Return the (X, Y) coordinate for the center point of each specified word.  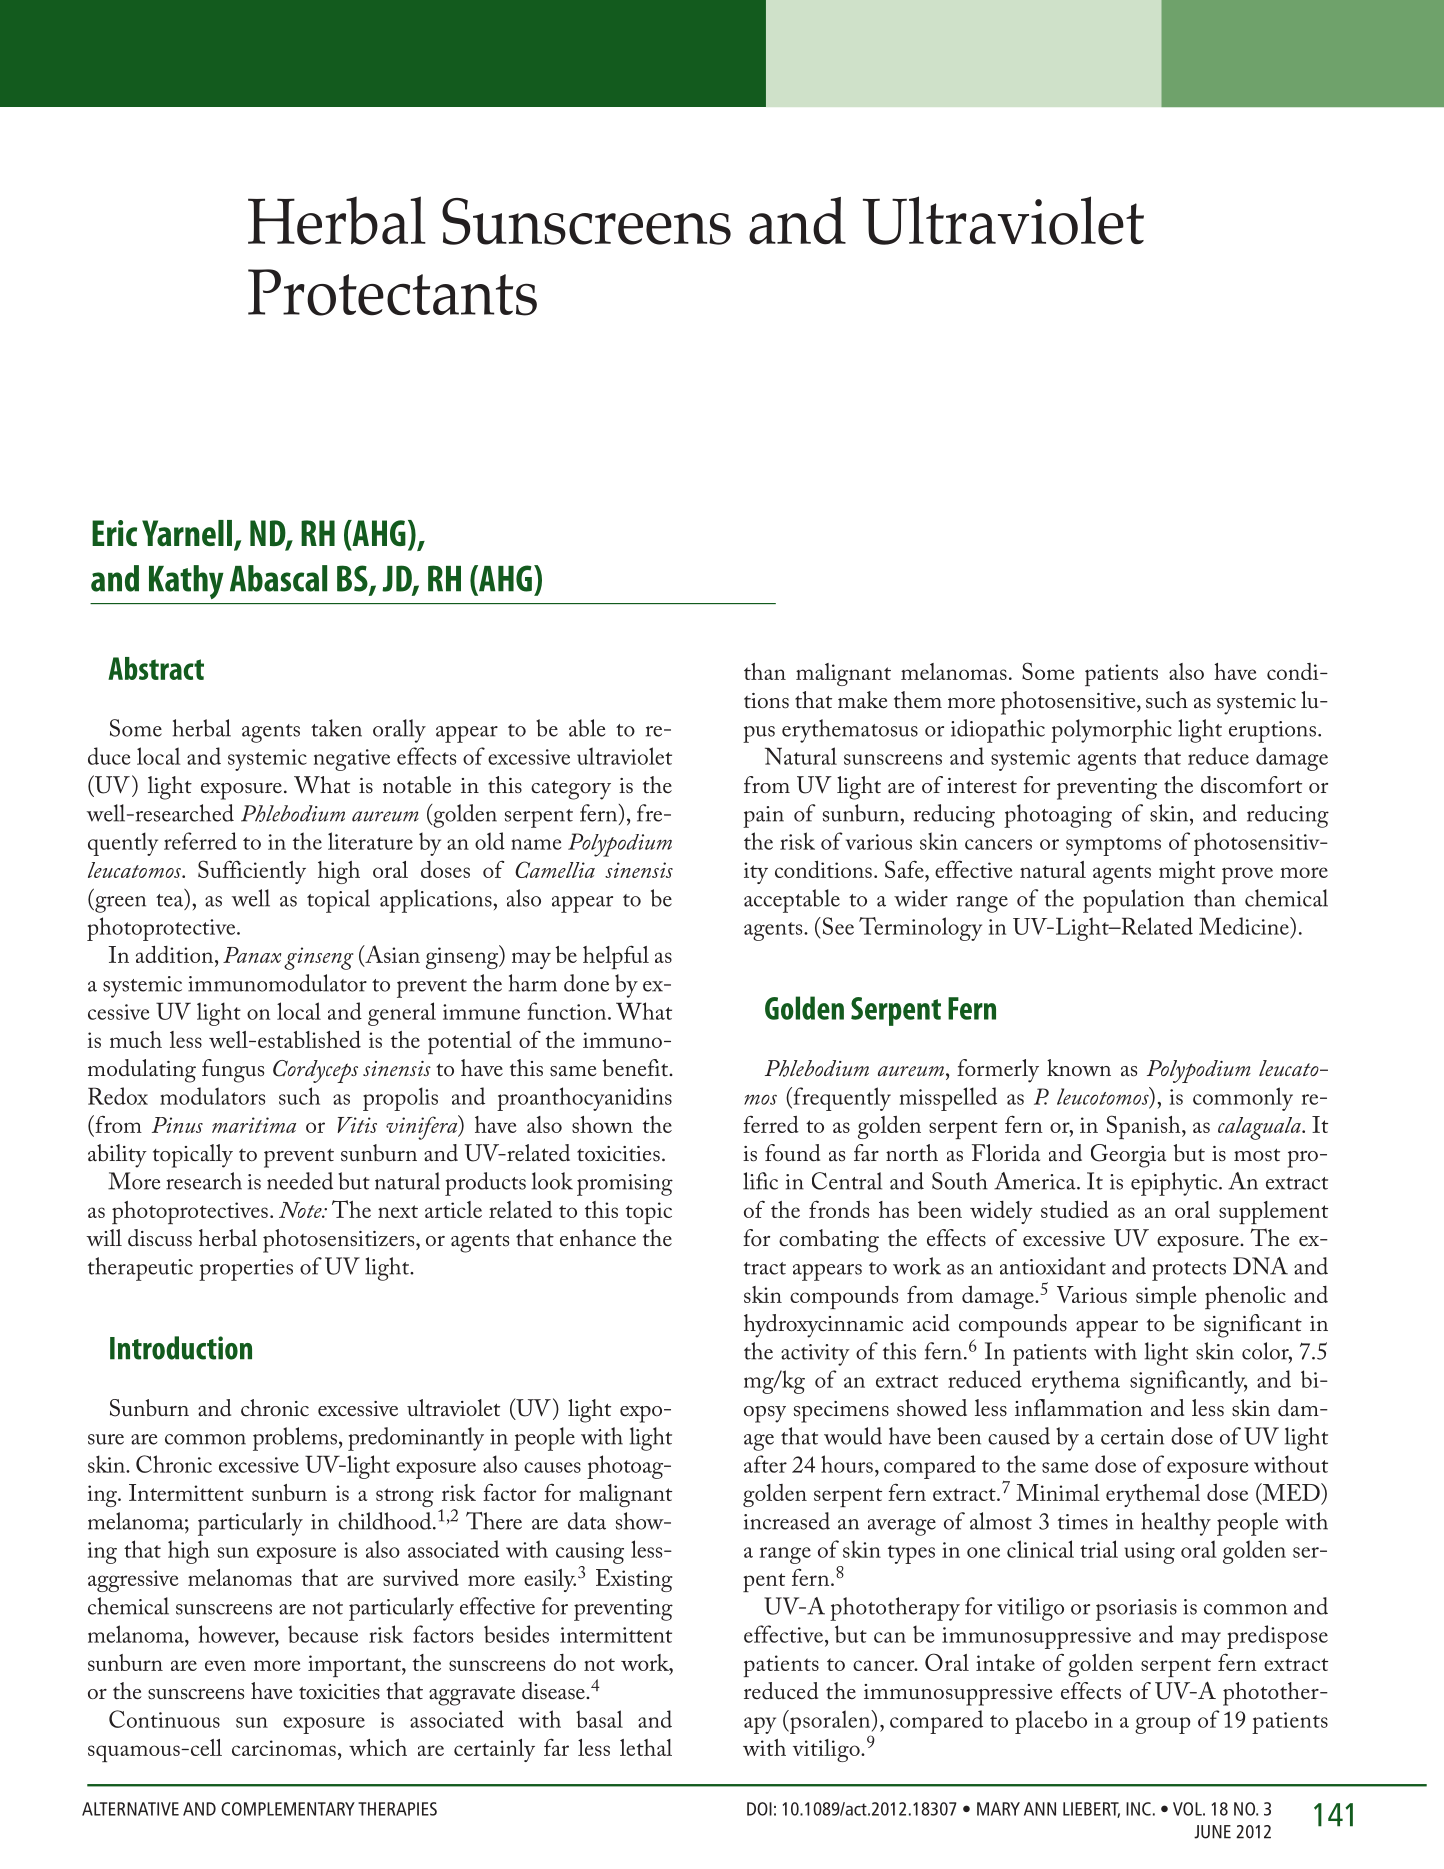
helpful (616, 957)
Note (301, 1210)
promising (625, 1185)
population (1133, 901)
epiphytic (1175, 1184)
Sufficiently (252, 872)
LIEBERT (1091, 1810)
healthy (1176, 1524)
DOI (759, 1809)
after (765, 1464)
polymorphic (1111, 731)
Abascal (278, 578)
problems (295, 1439)
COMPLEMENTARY (288, 1809)
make (863, 700)
